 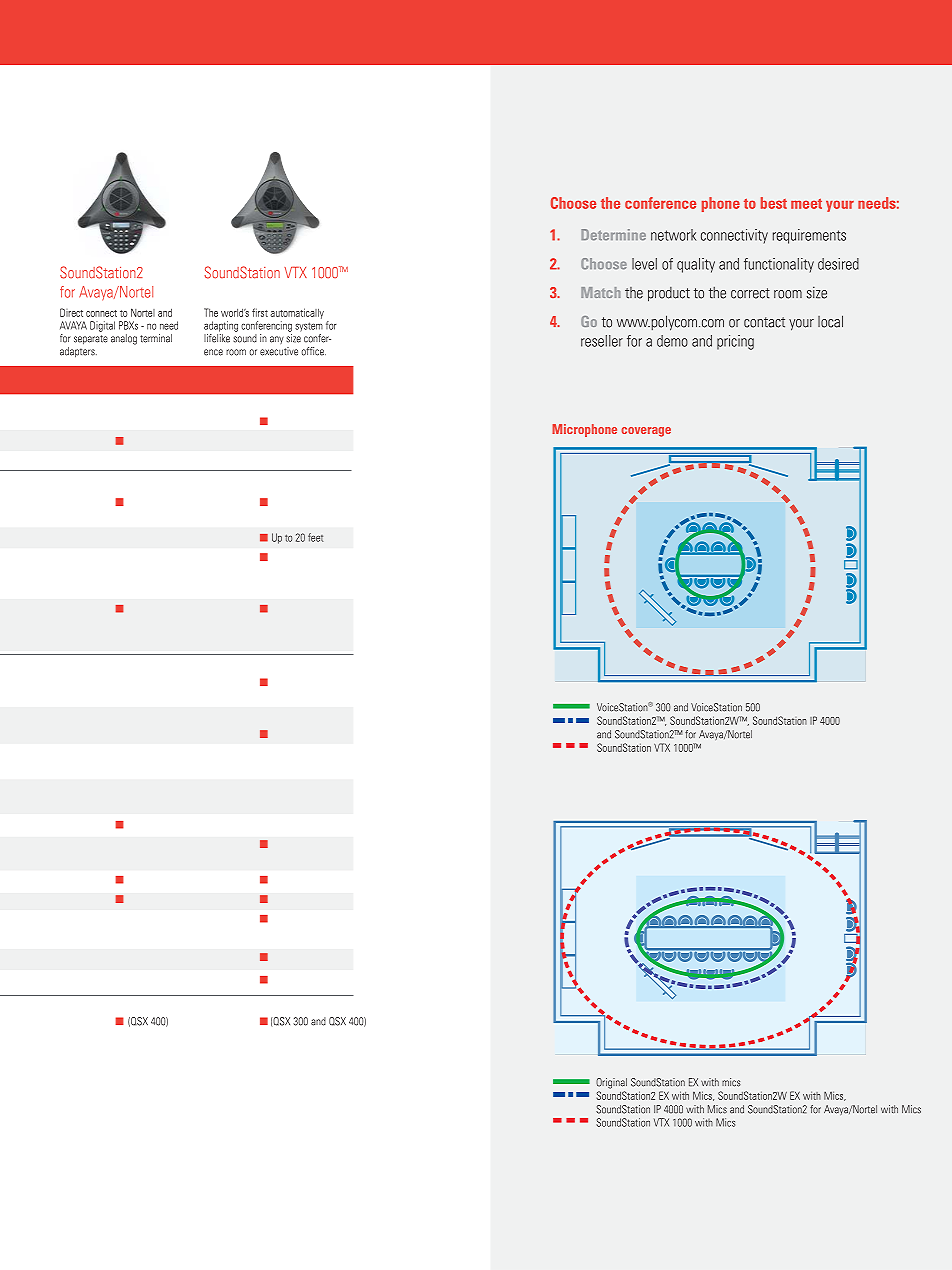 What do you see at coordinates (315, 537) in the screenshot?
I see `feet` at bounding box center [315, 537].
